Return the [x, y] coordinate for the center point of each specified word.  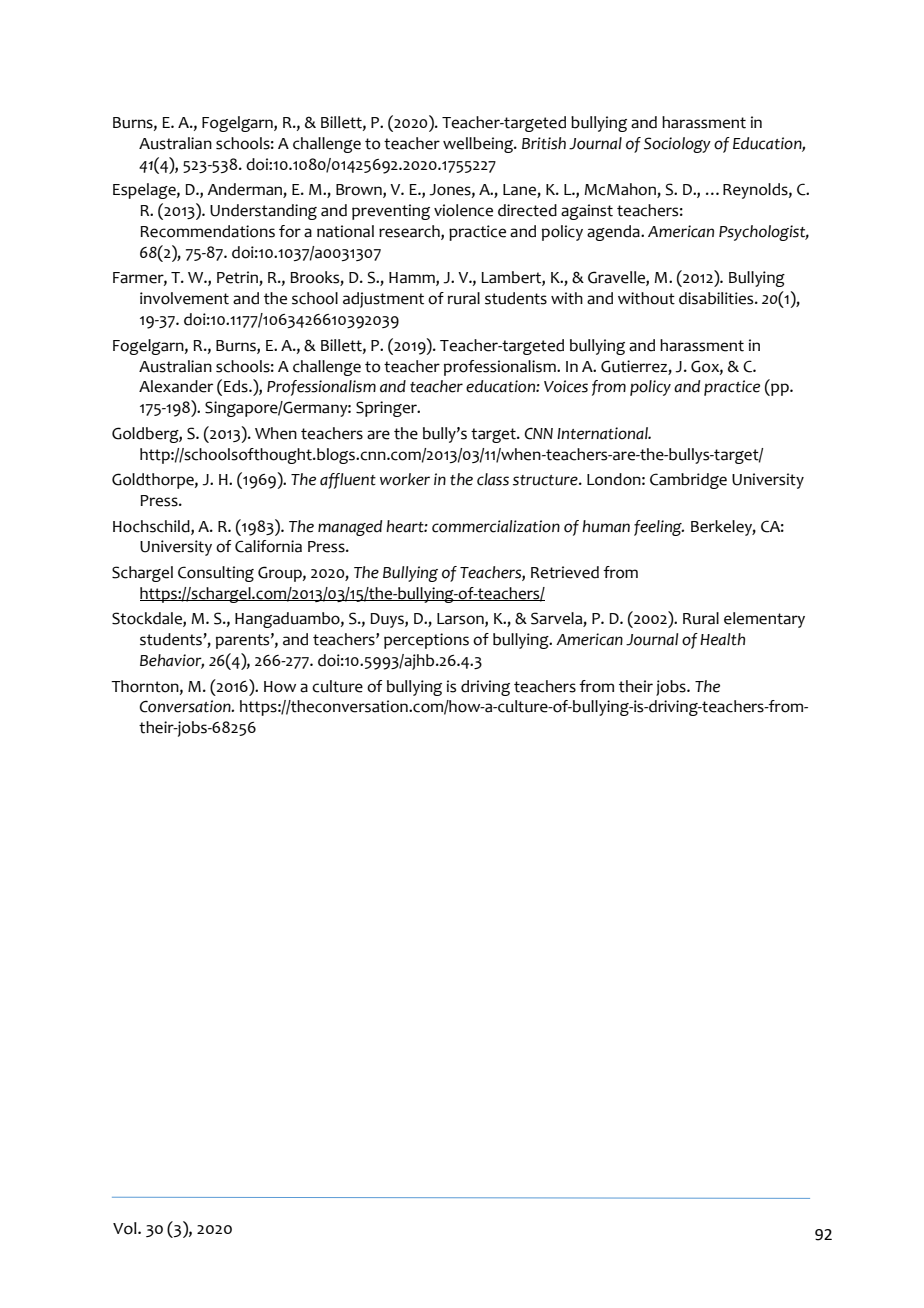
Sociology [677, 145]
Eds [237, 386]
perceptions [426, 641]
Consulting [216, 574]
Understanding [263, 212]
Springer [387, 409]
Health [722, 639]
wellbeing [479, 145]
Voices [566, 386]
